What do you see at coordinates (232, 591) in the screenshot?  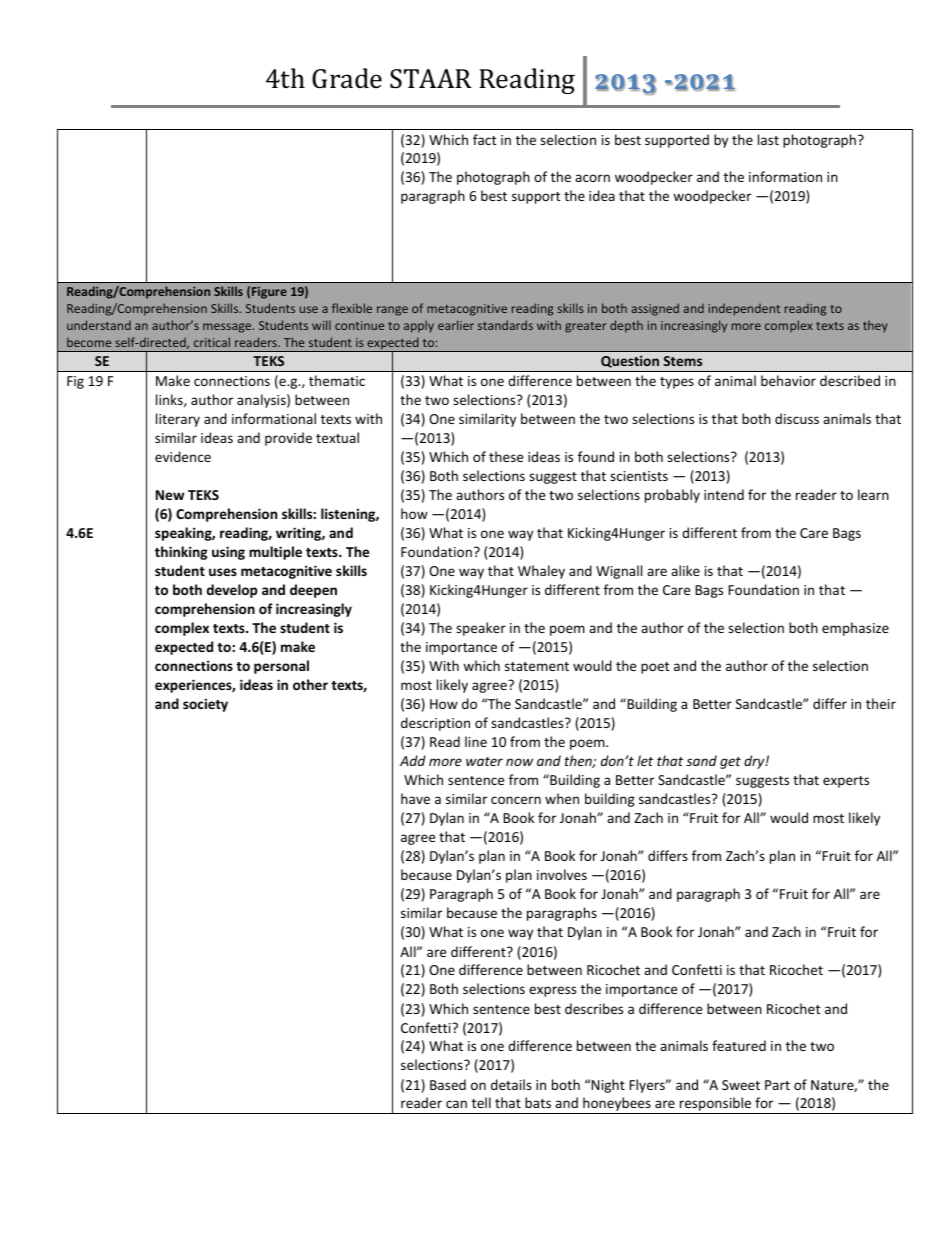 I see `develop` at bounding box center [232, 591].
